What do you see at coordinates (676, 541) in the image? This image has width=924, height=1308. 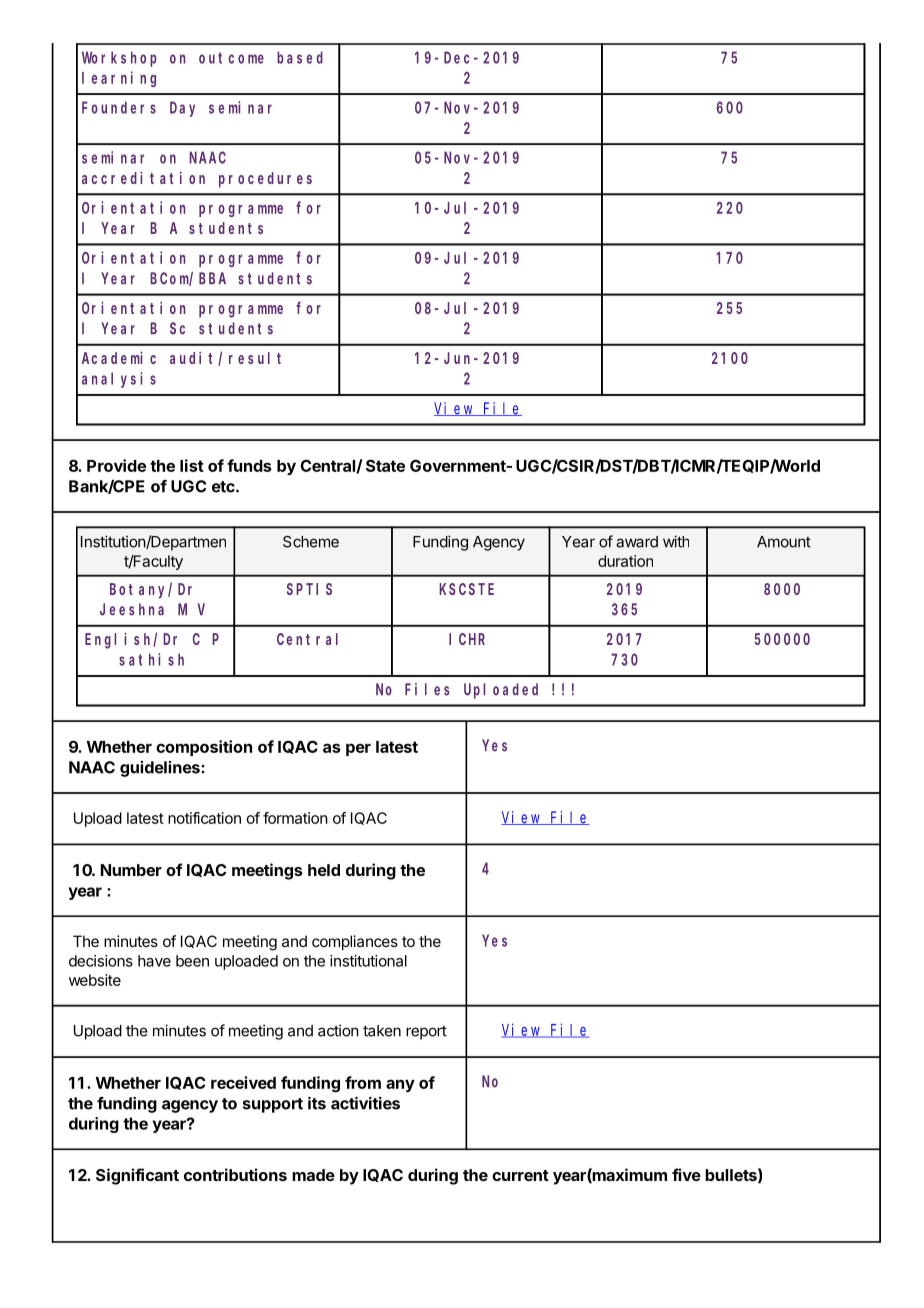 I see `with` at bounding box center [676, 541].
